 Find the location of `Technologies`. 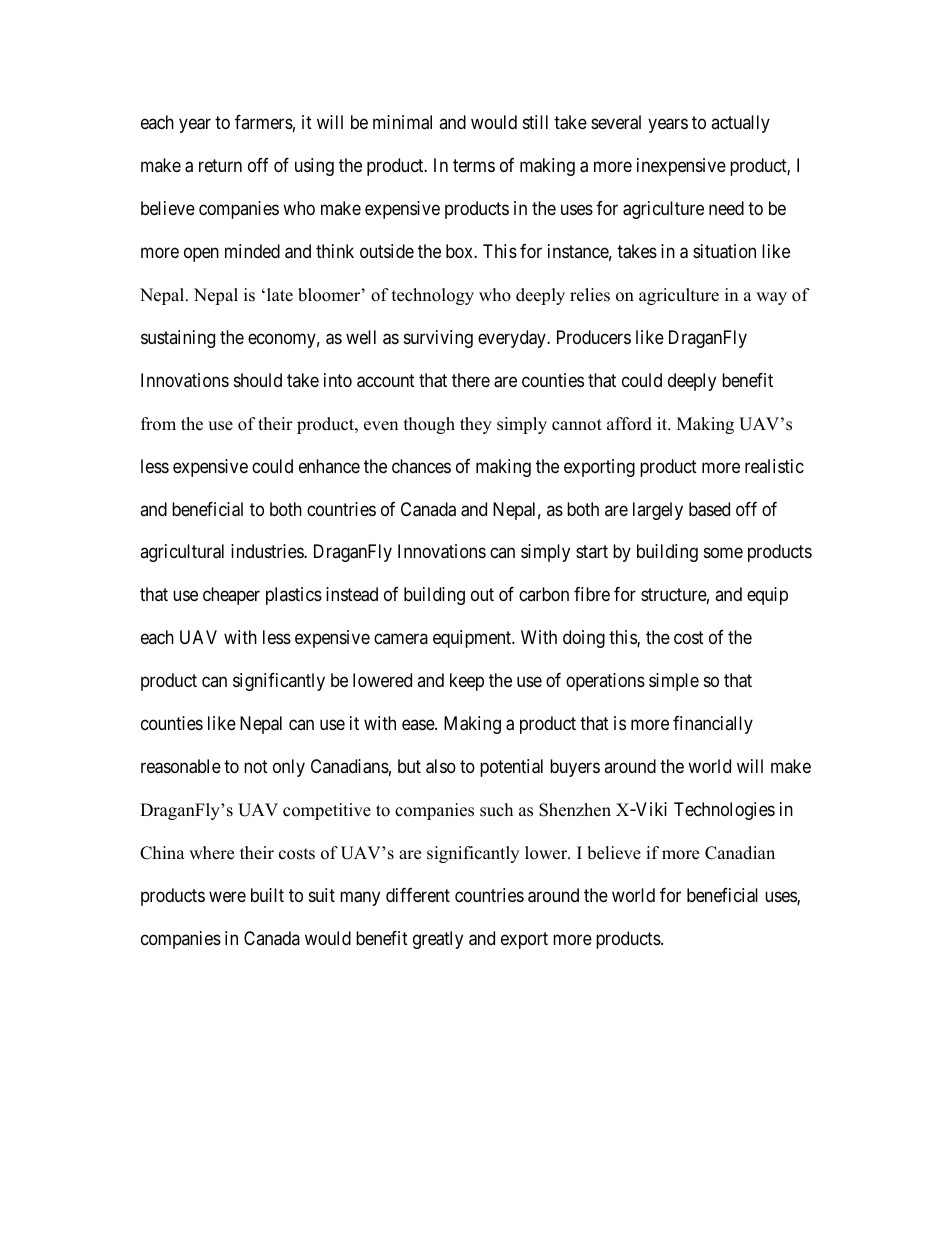

Technologies is located at coordinates (724, 811).
